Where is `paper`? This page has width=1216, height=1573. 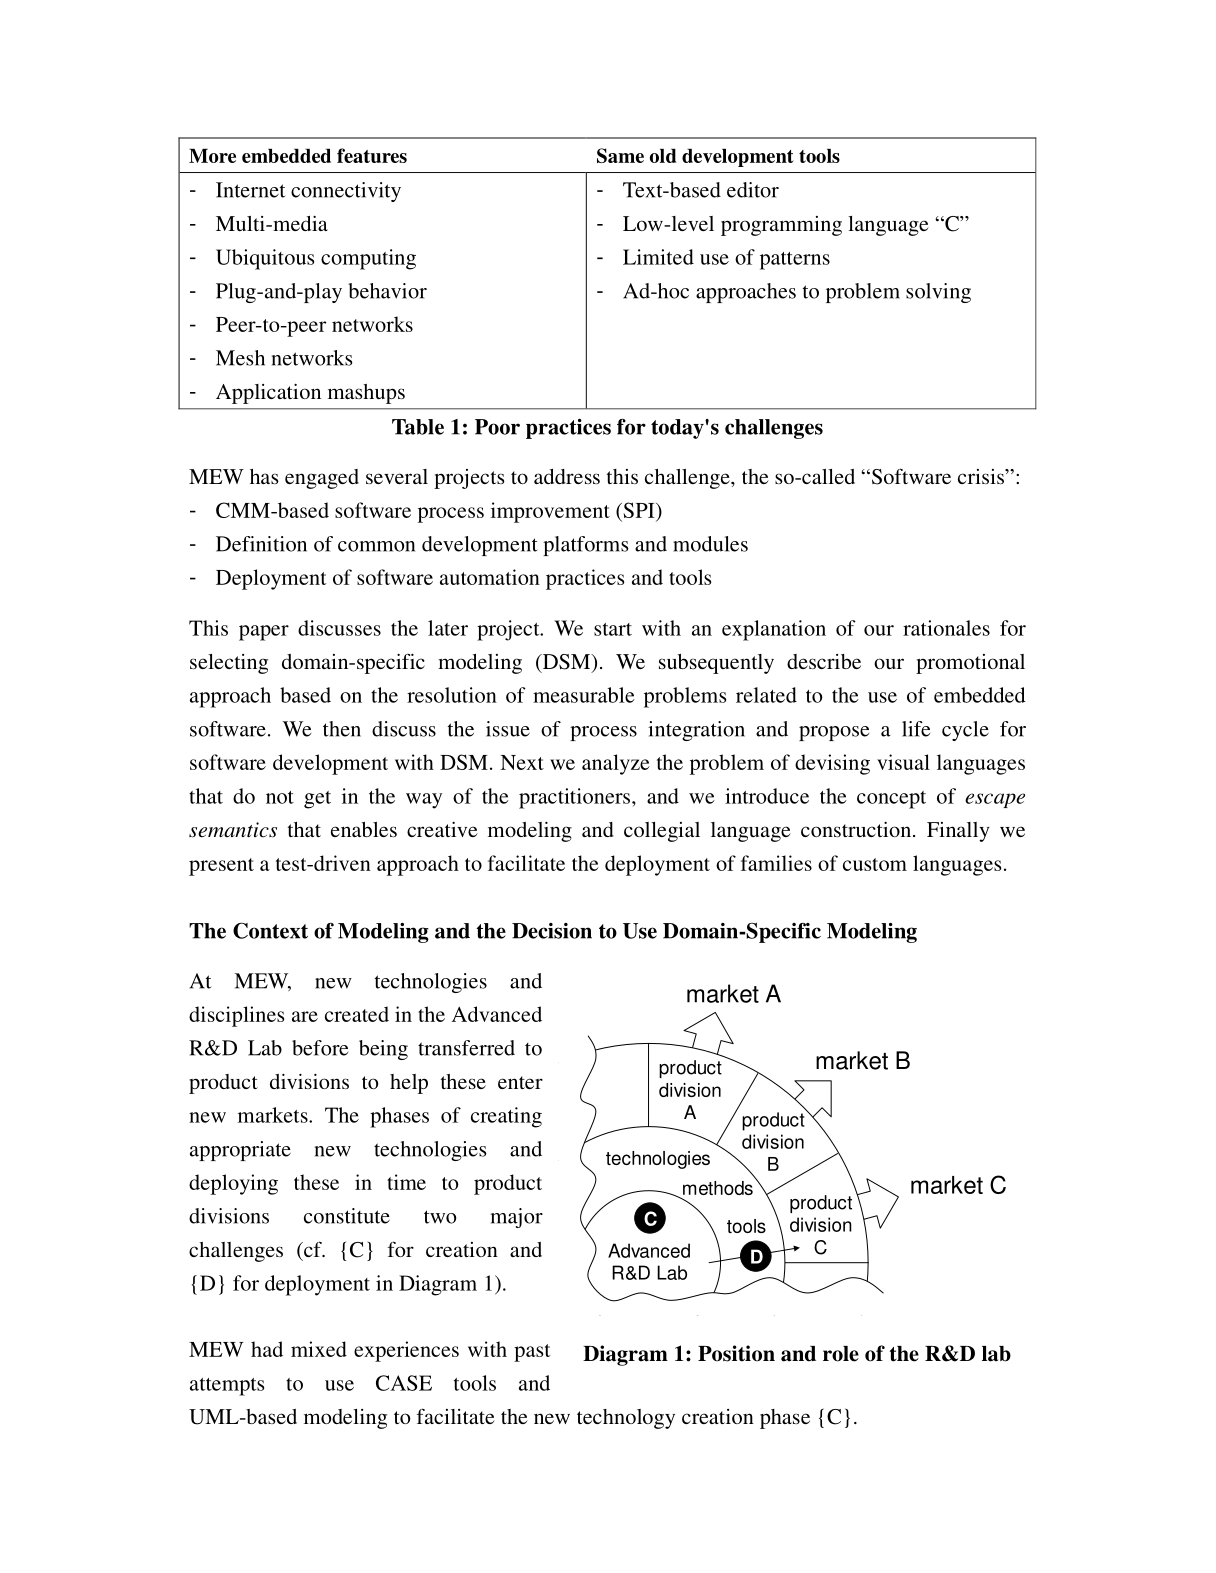
paper is located at coordinates (264, 633).
